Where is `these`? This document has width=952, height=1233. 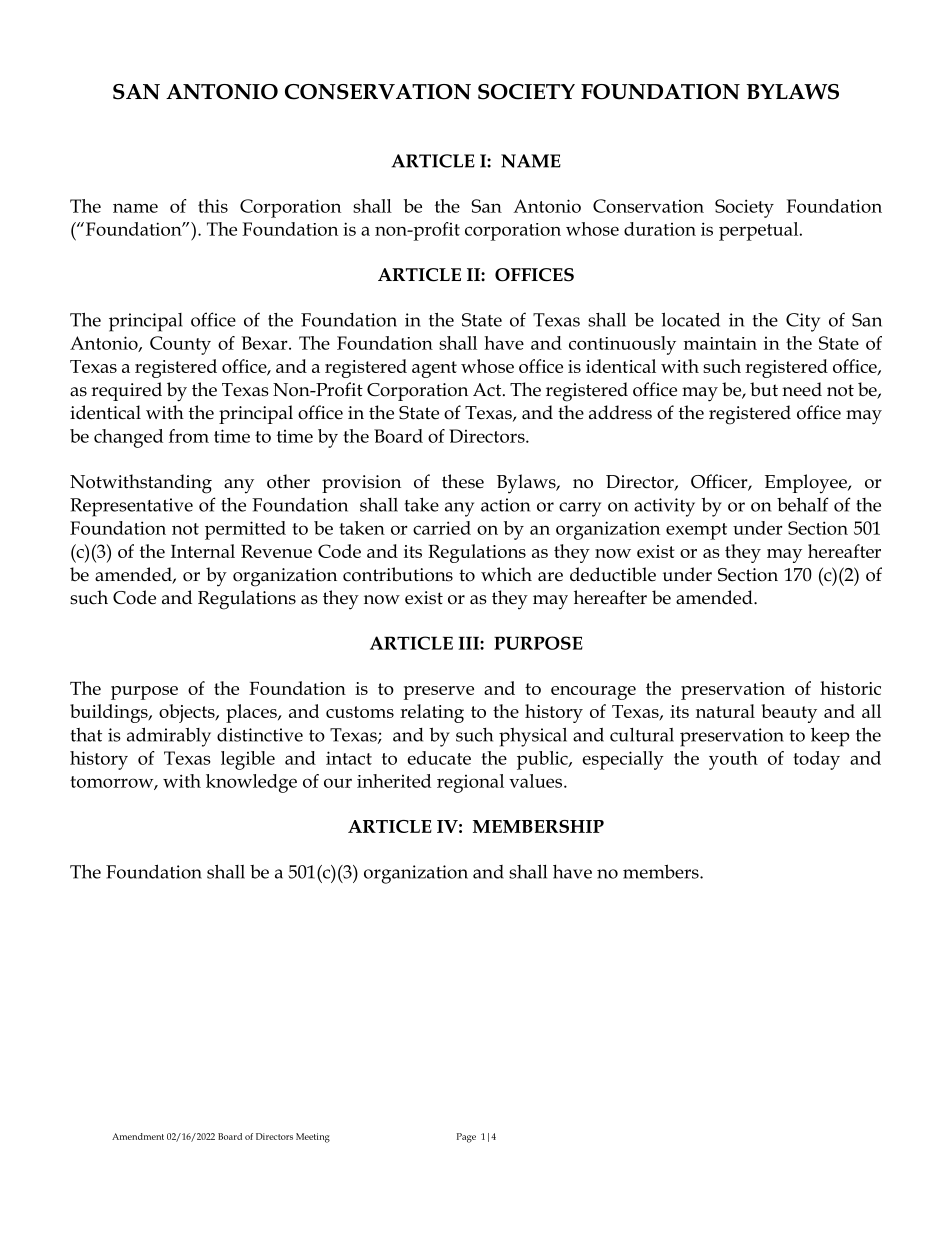 these is located at coordinates (463, 481).
